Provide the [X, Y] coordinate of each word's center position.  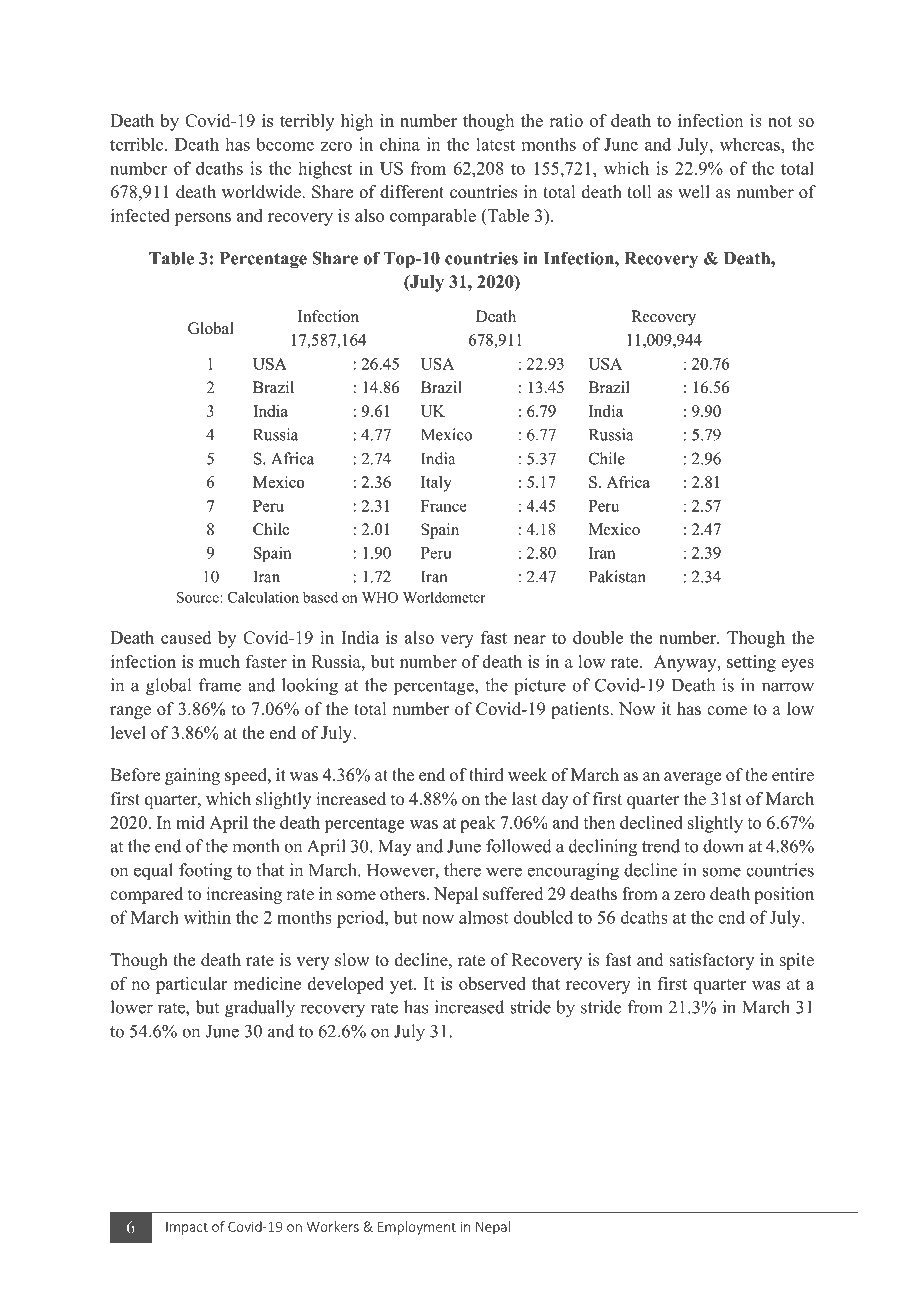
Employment [417, 1228]
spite [797, 961]
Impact [187, 1228]
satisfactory [711, 961]
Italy [436, 484]
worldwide [262, 192]
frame [220, 685]
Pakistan [617, 576]
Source [199, 597]
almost [483, 917]
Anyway [686, 663]
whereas [751, 144]
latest [495, 144]
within [207, 917]
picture [540, 687]
